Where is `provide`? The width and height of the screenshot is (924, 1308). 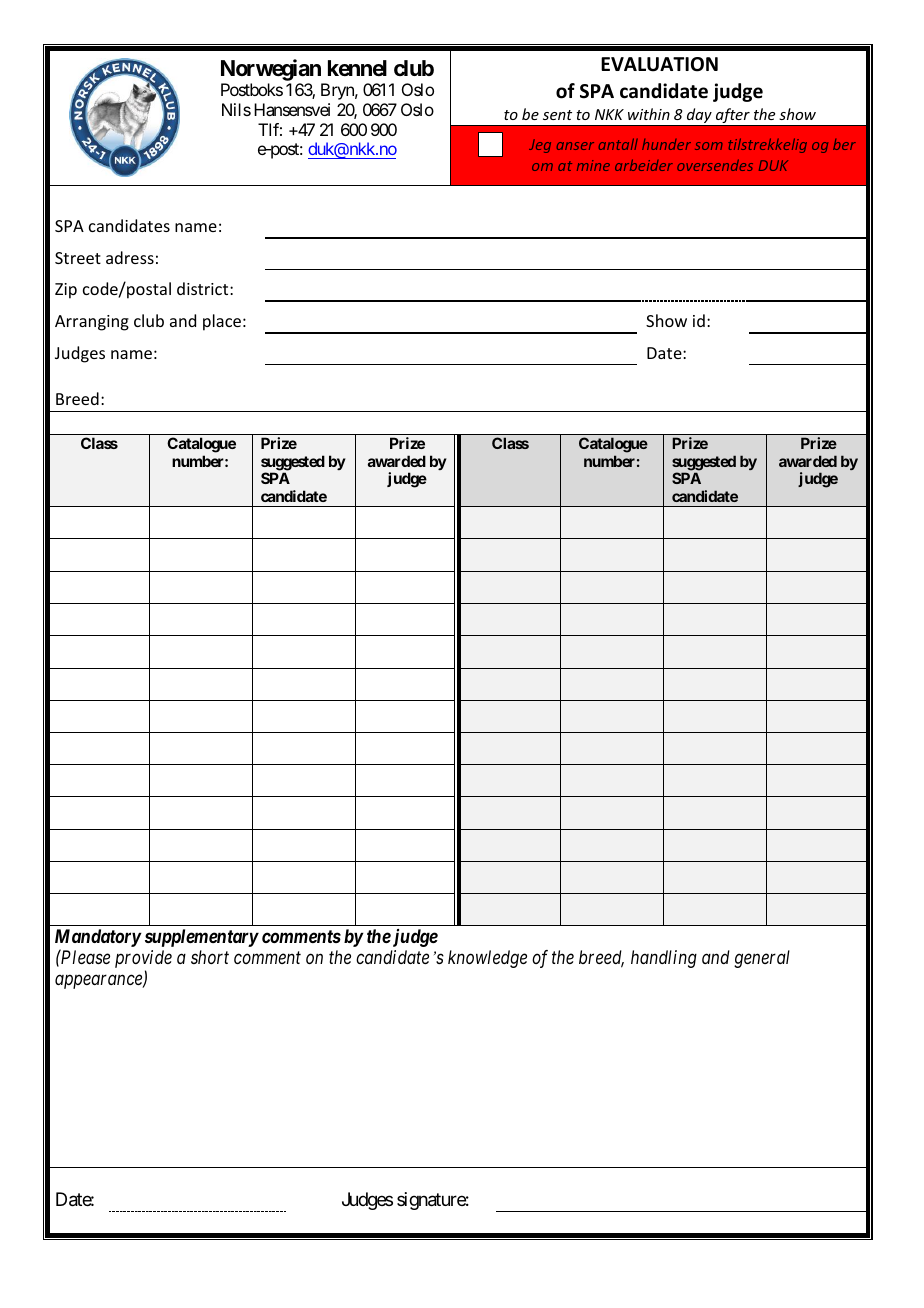 provide is located at coordinates (143, 960).
